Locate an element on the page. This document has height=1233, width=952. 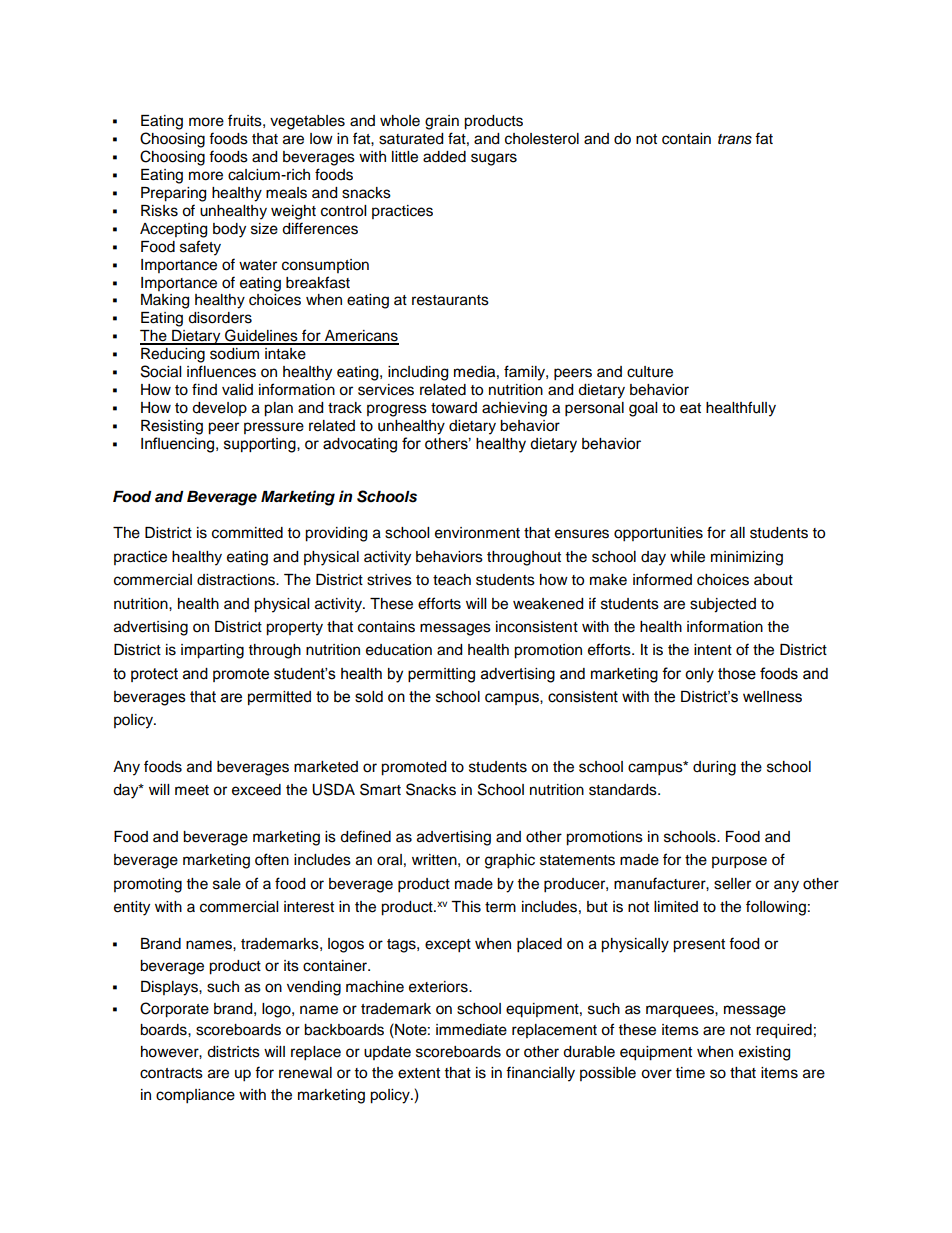
Preparing is located at coordinates (173, 194).
